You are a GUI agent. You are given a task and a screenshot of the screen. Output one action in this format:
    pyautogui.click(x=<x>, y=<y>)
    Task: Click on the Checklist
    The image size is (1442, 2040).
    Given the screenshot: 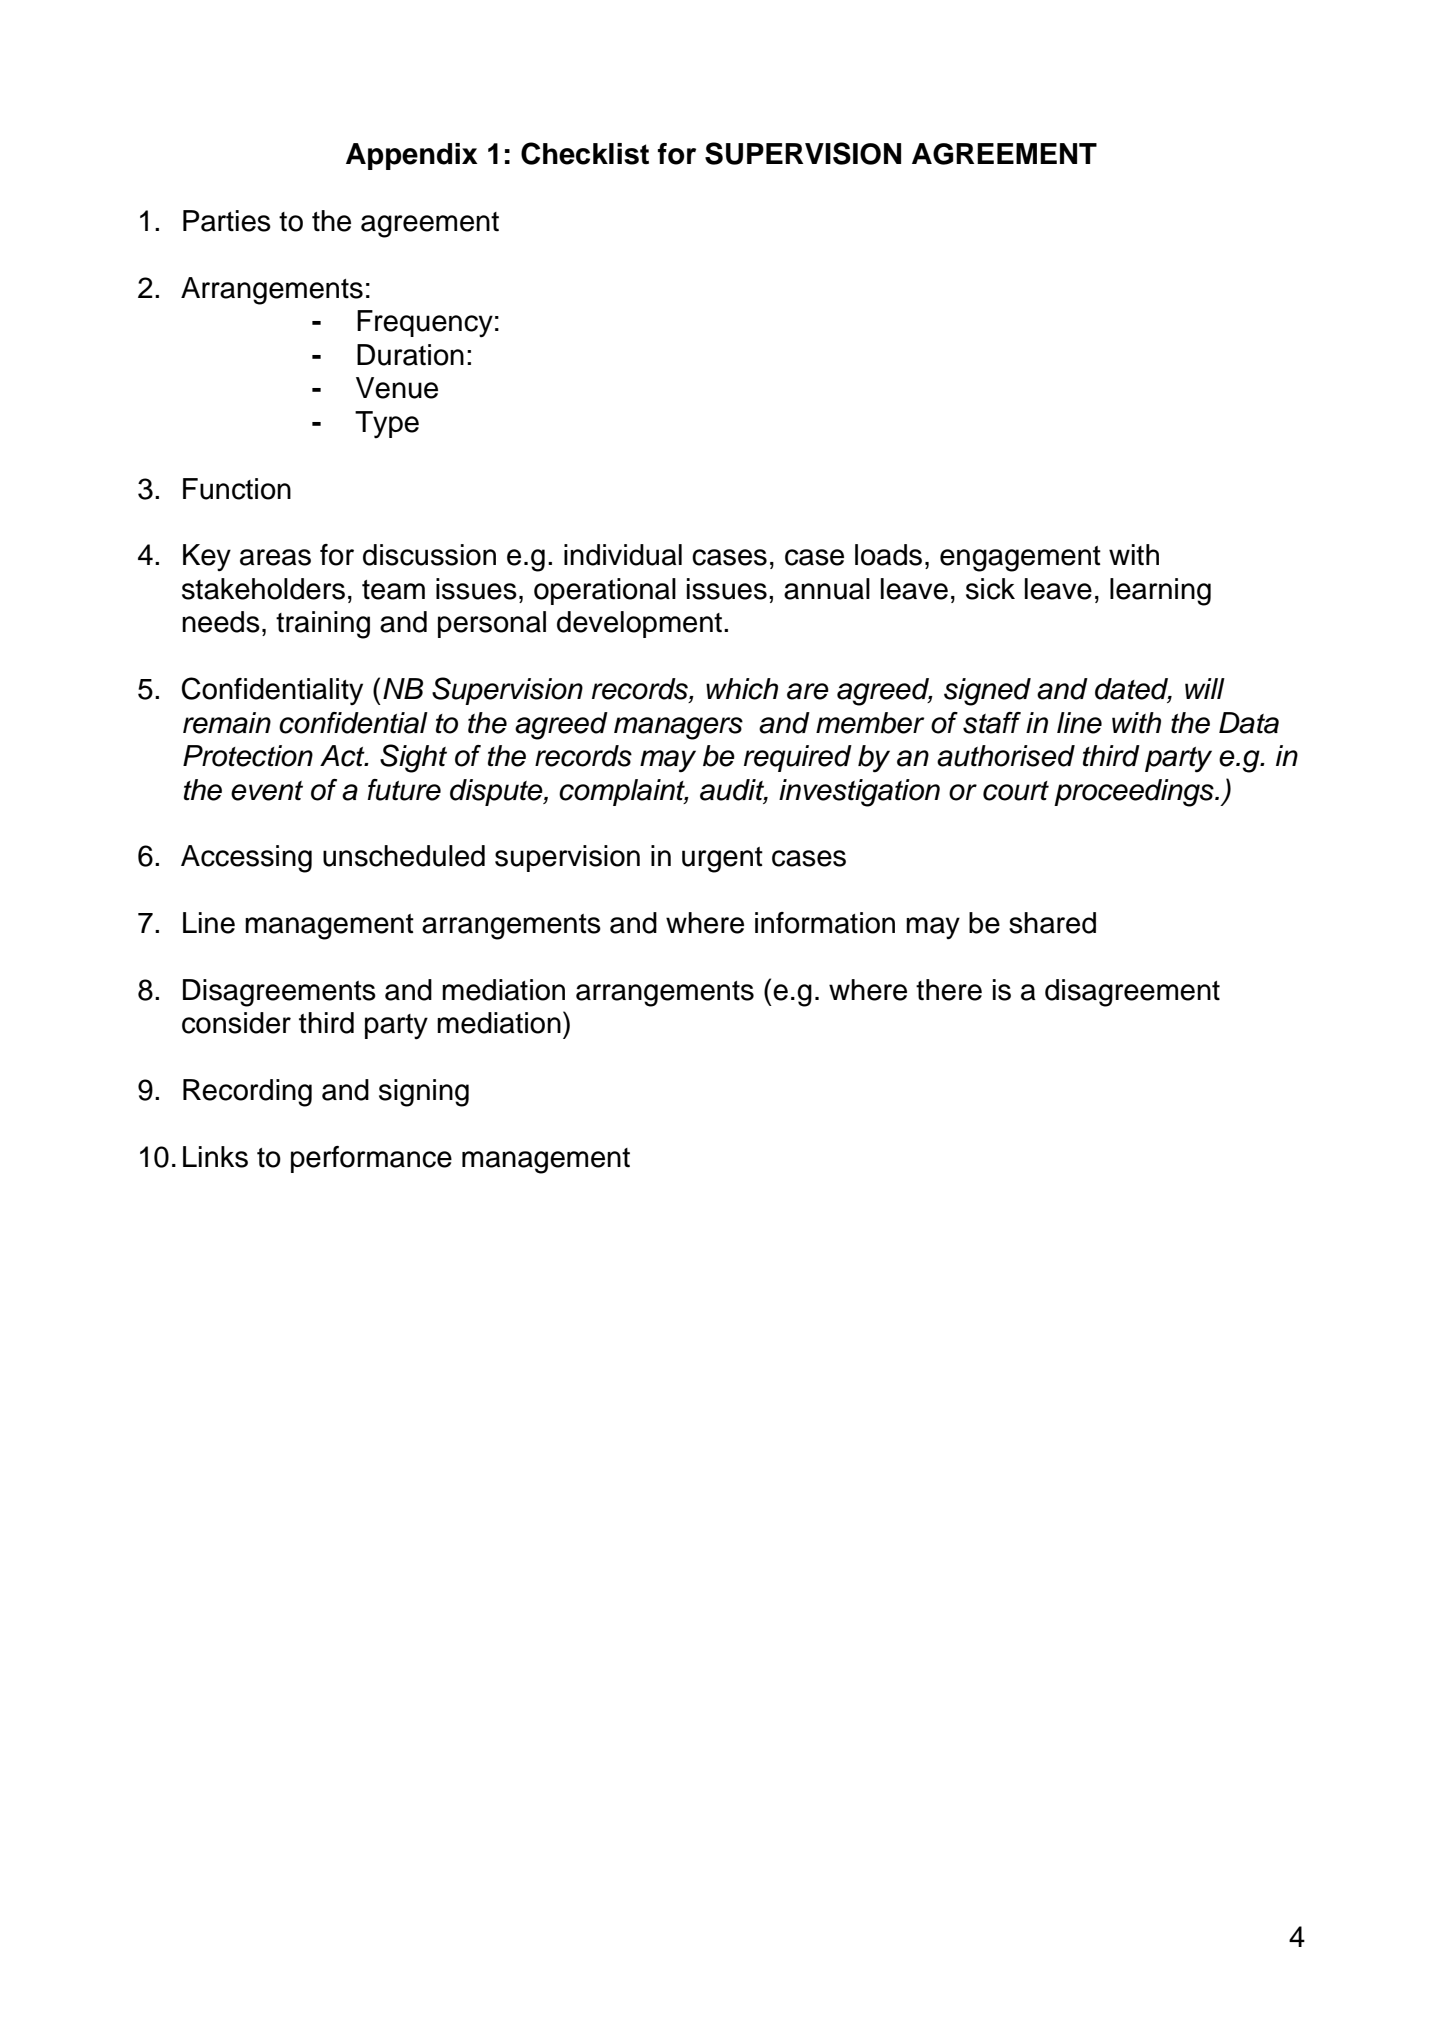 What is the action you would take?
    pyautogui.click(x=585, y=153)
